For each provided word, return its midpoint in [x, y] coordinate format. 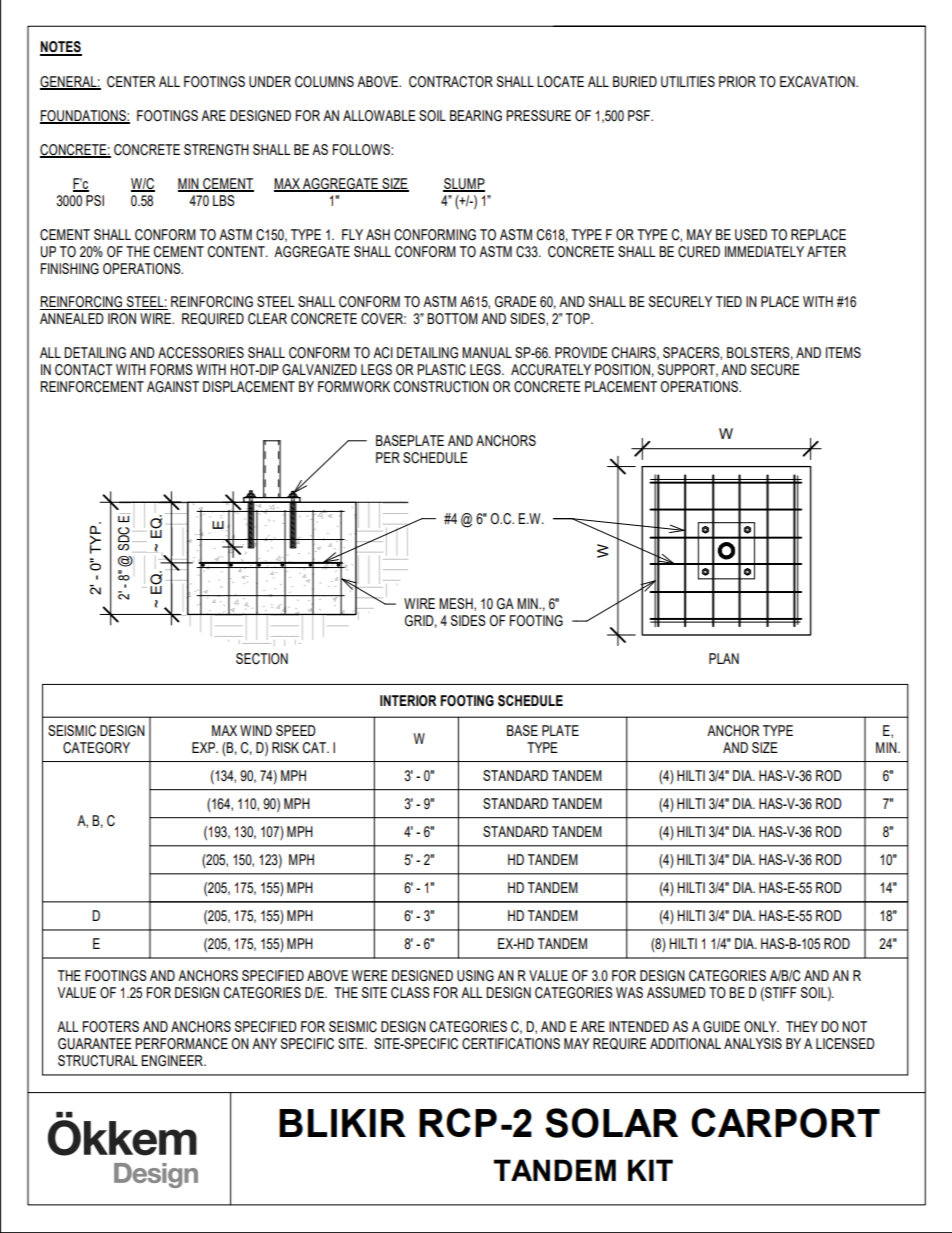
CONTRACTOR [451, 82]
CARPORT [785, 1123]
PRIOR [737, 82]
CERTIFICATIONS [511, 1044]
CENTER [131, 82]
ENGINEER [173, 1061]
